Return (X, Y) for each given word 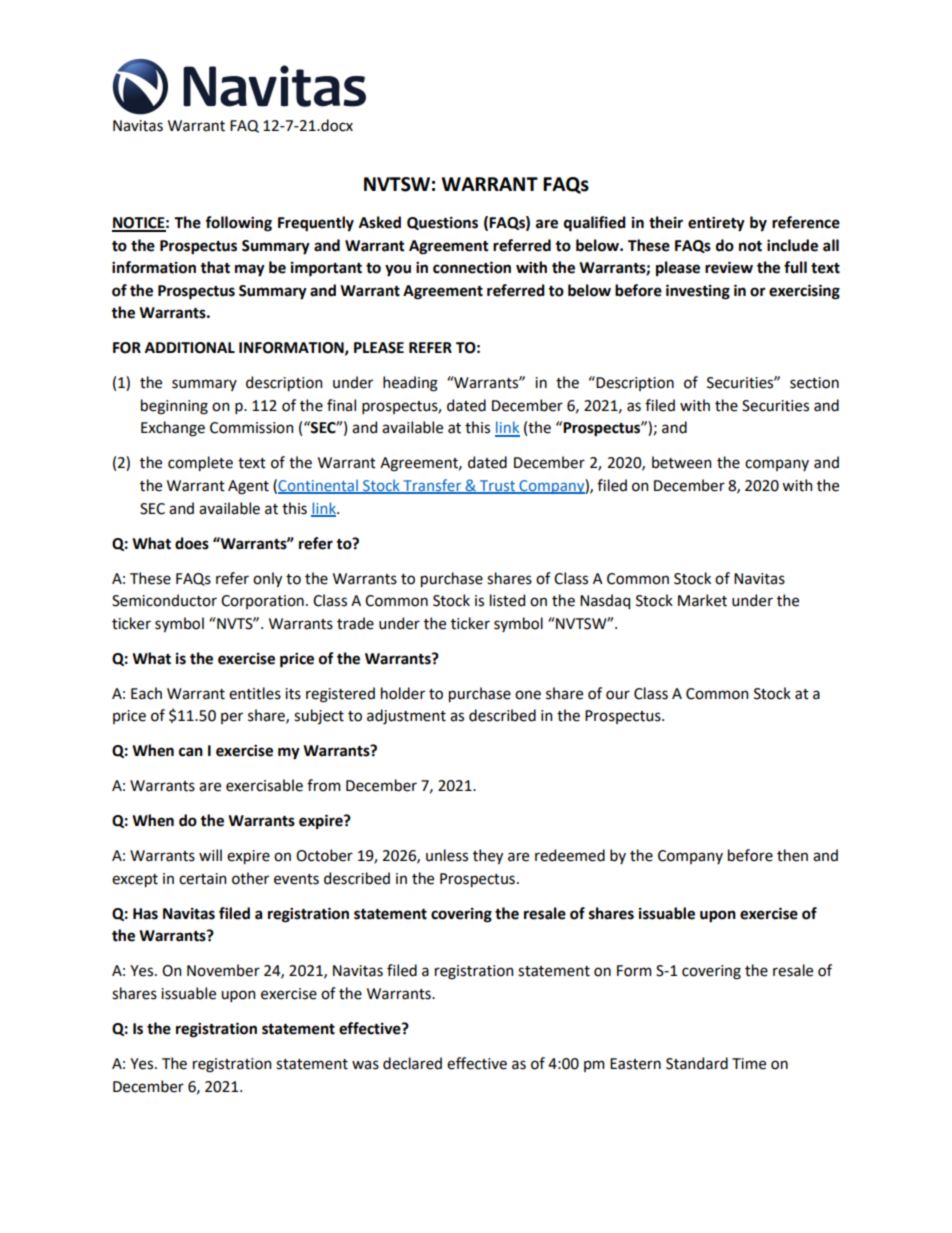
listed (507, 600)
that (215, 267)
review (729, 267)
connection (472, 267)
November (223, 970)
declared (412, 1063)
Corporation (262, 602)
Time (749, 1064)
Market (702, 600)
